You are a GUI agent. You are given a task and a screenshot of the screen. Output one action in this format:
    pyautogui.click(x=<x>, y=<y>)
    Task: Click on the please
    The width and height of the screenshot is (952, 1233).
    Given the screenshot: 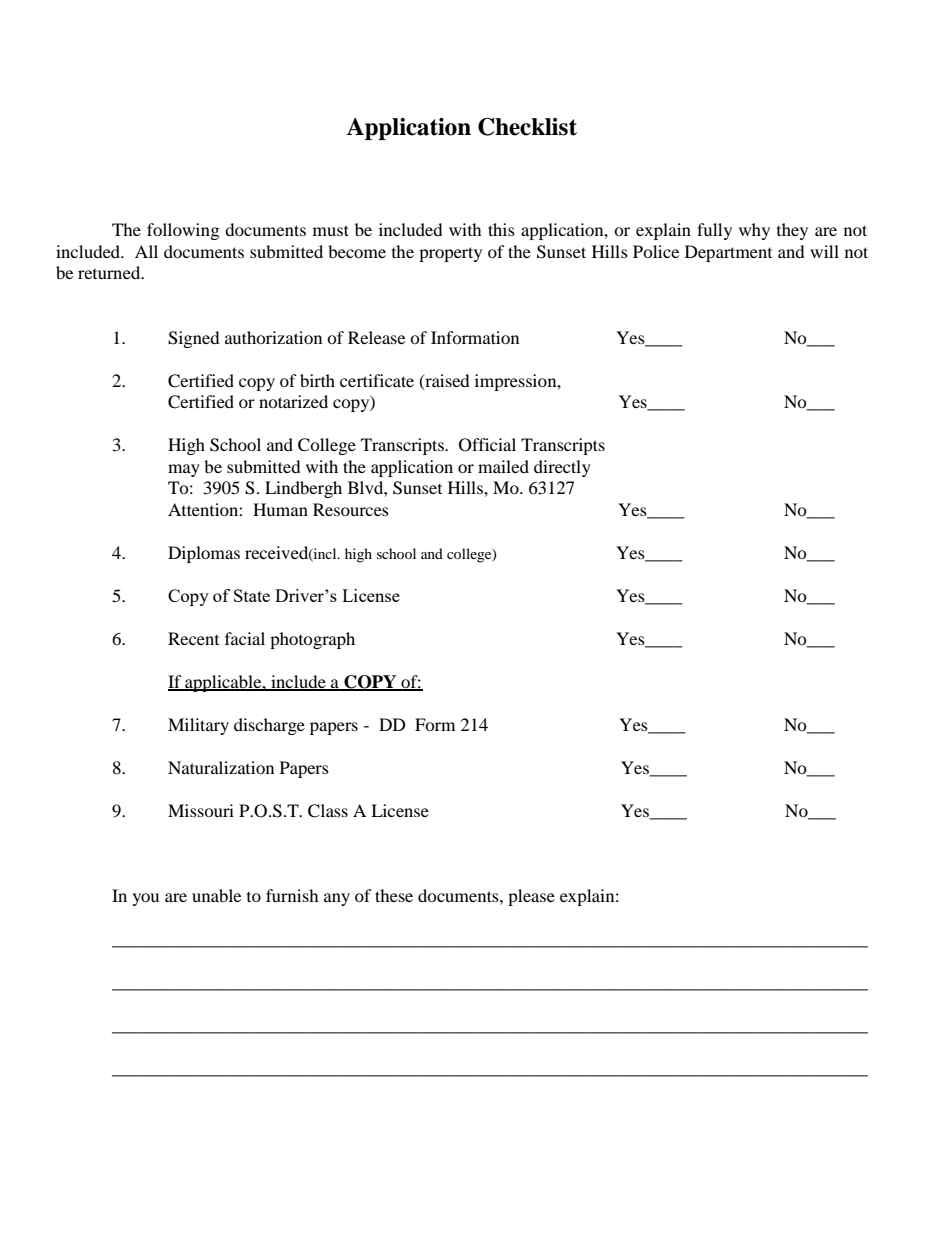 What is the action you would take?
    pyautogui.click(x=531, y=897)
